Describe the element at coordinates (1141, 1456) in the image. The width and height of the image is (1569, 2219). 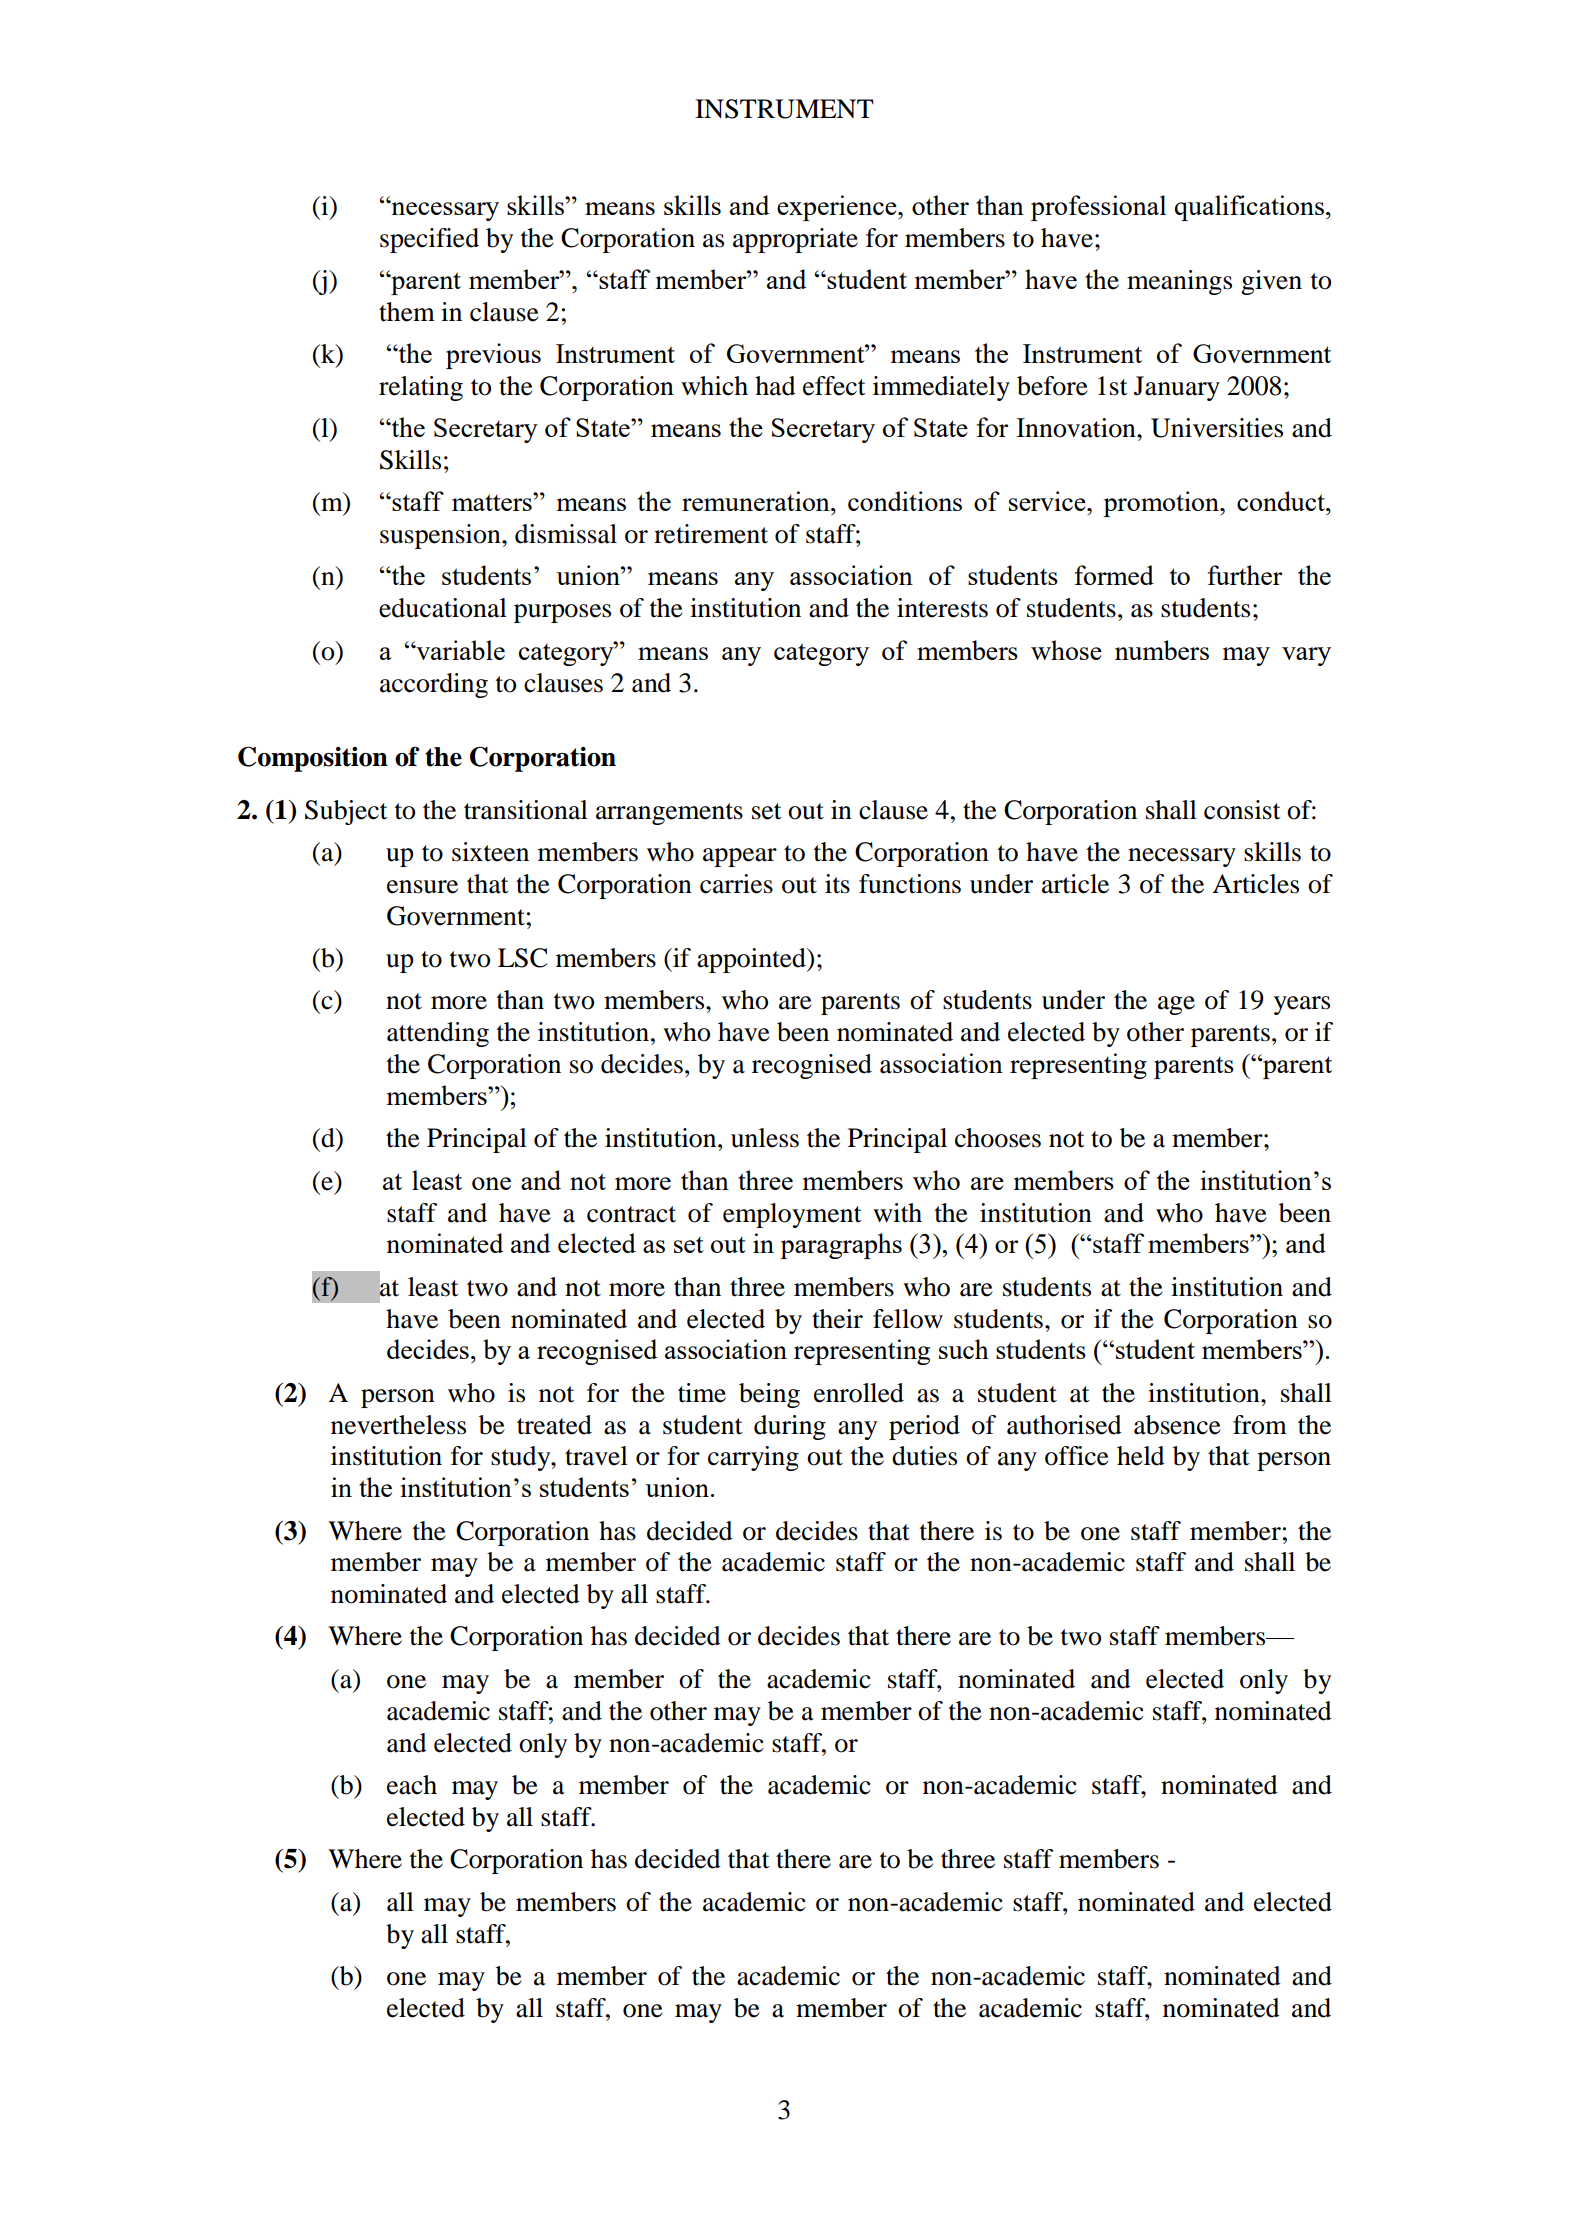
I see `held` at that location.
